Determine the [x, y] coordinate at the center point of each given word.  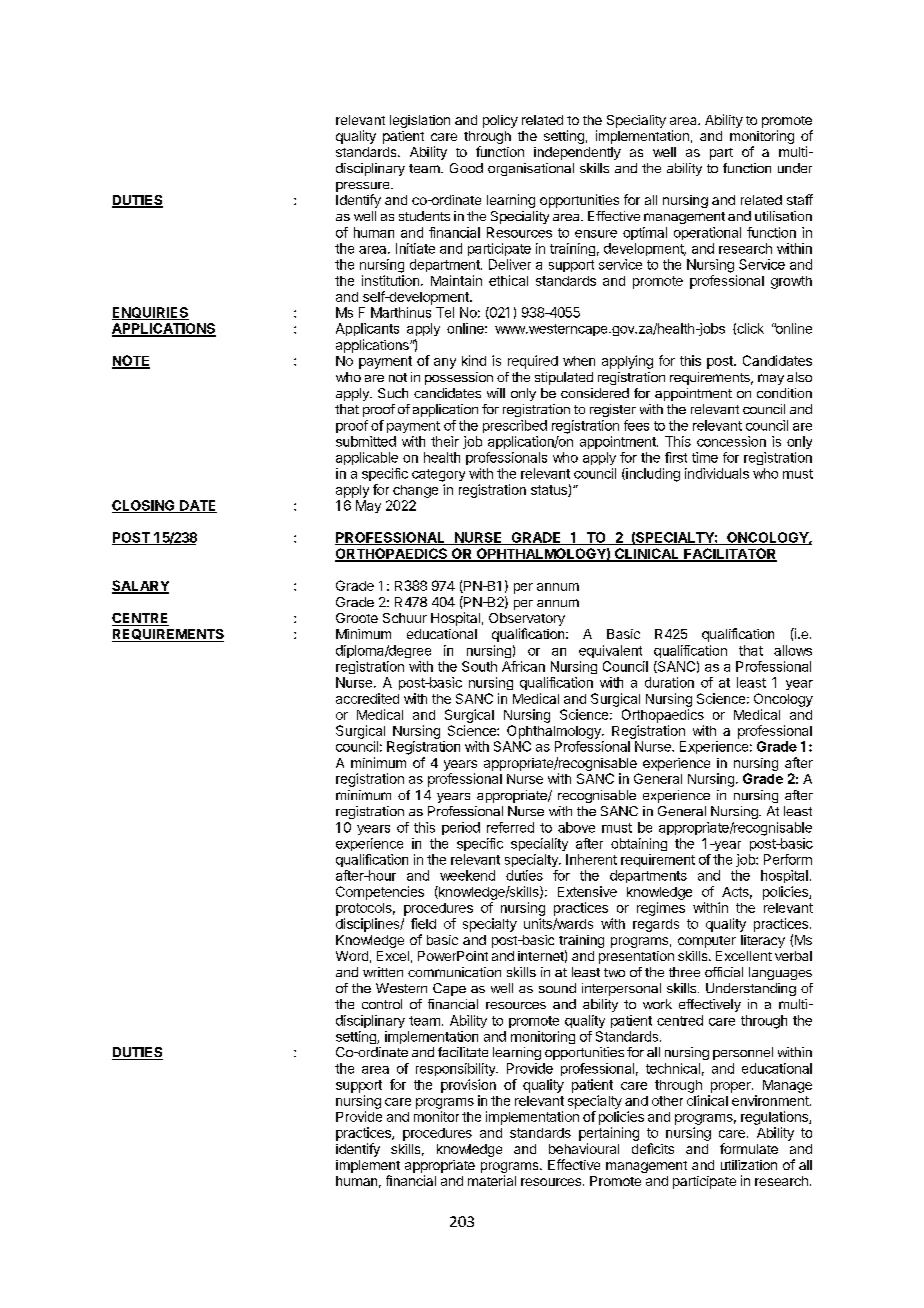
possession [459, 378]
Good [466, 168]
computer [707, 942]
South [479, 666]
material [492, 1180]
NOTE [131, 361]
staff [800, 199]
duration [669, 682]
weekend [467, 875]
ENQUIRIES [150, 313]
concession [731, 441]
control [382, 1004]
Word [352, 956]
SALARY [140, 587]
